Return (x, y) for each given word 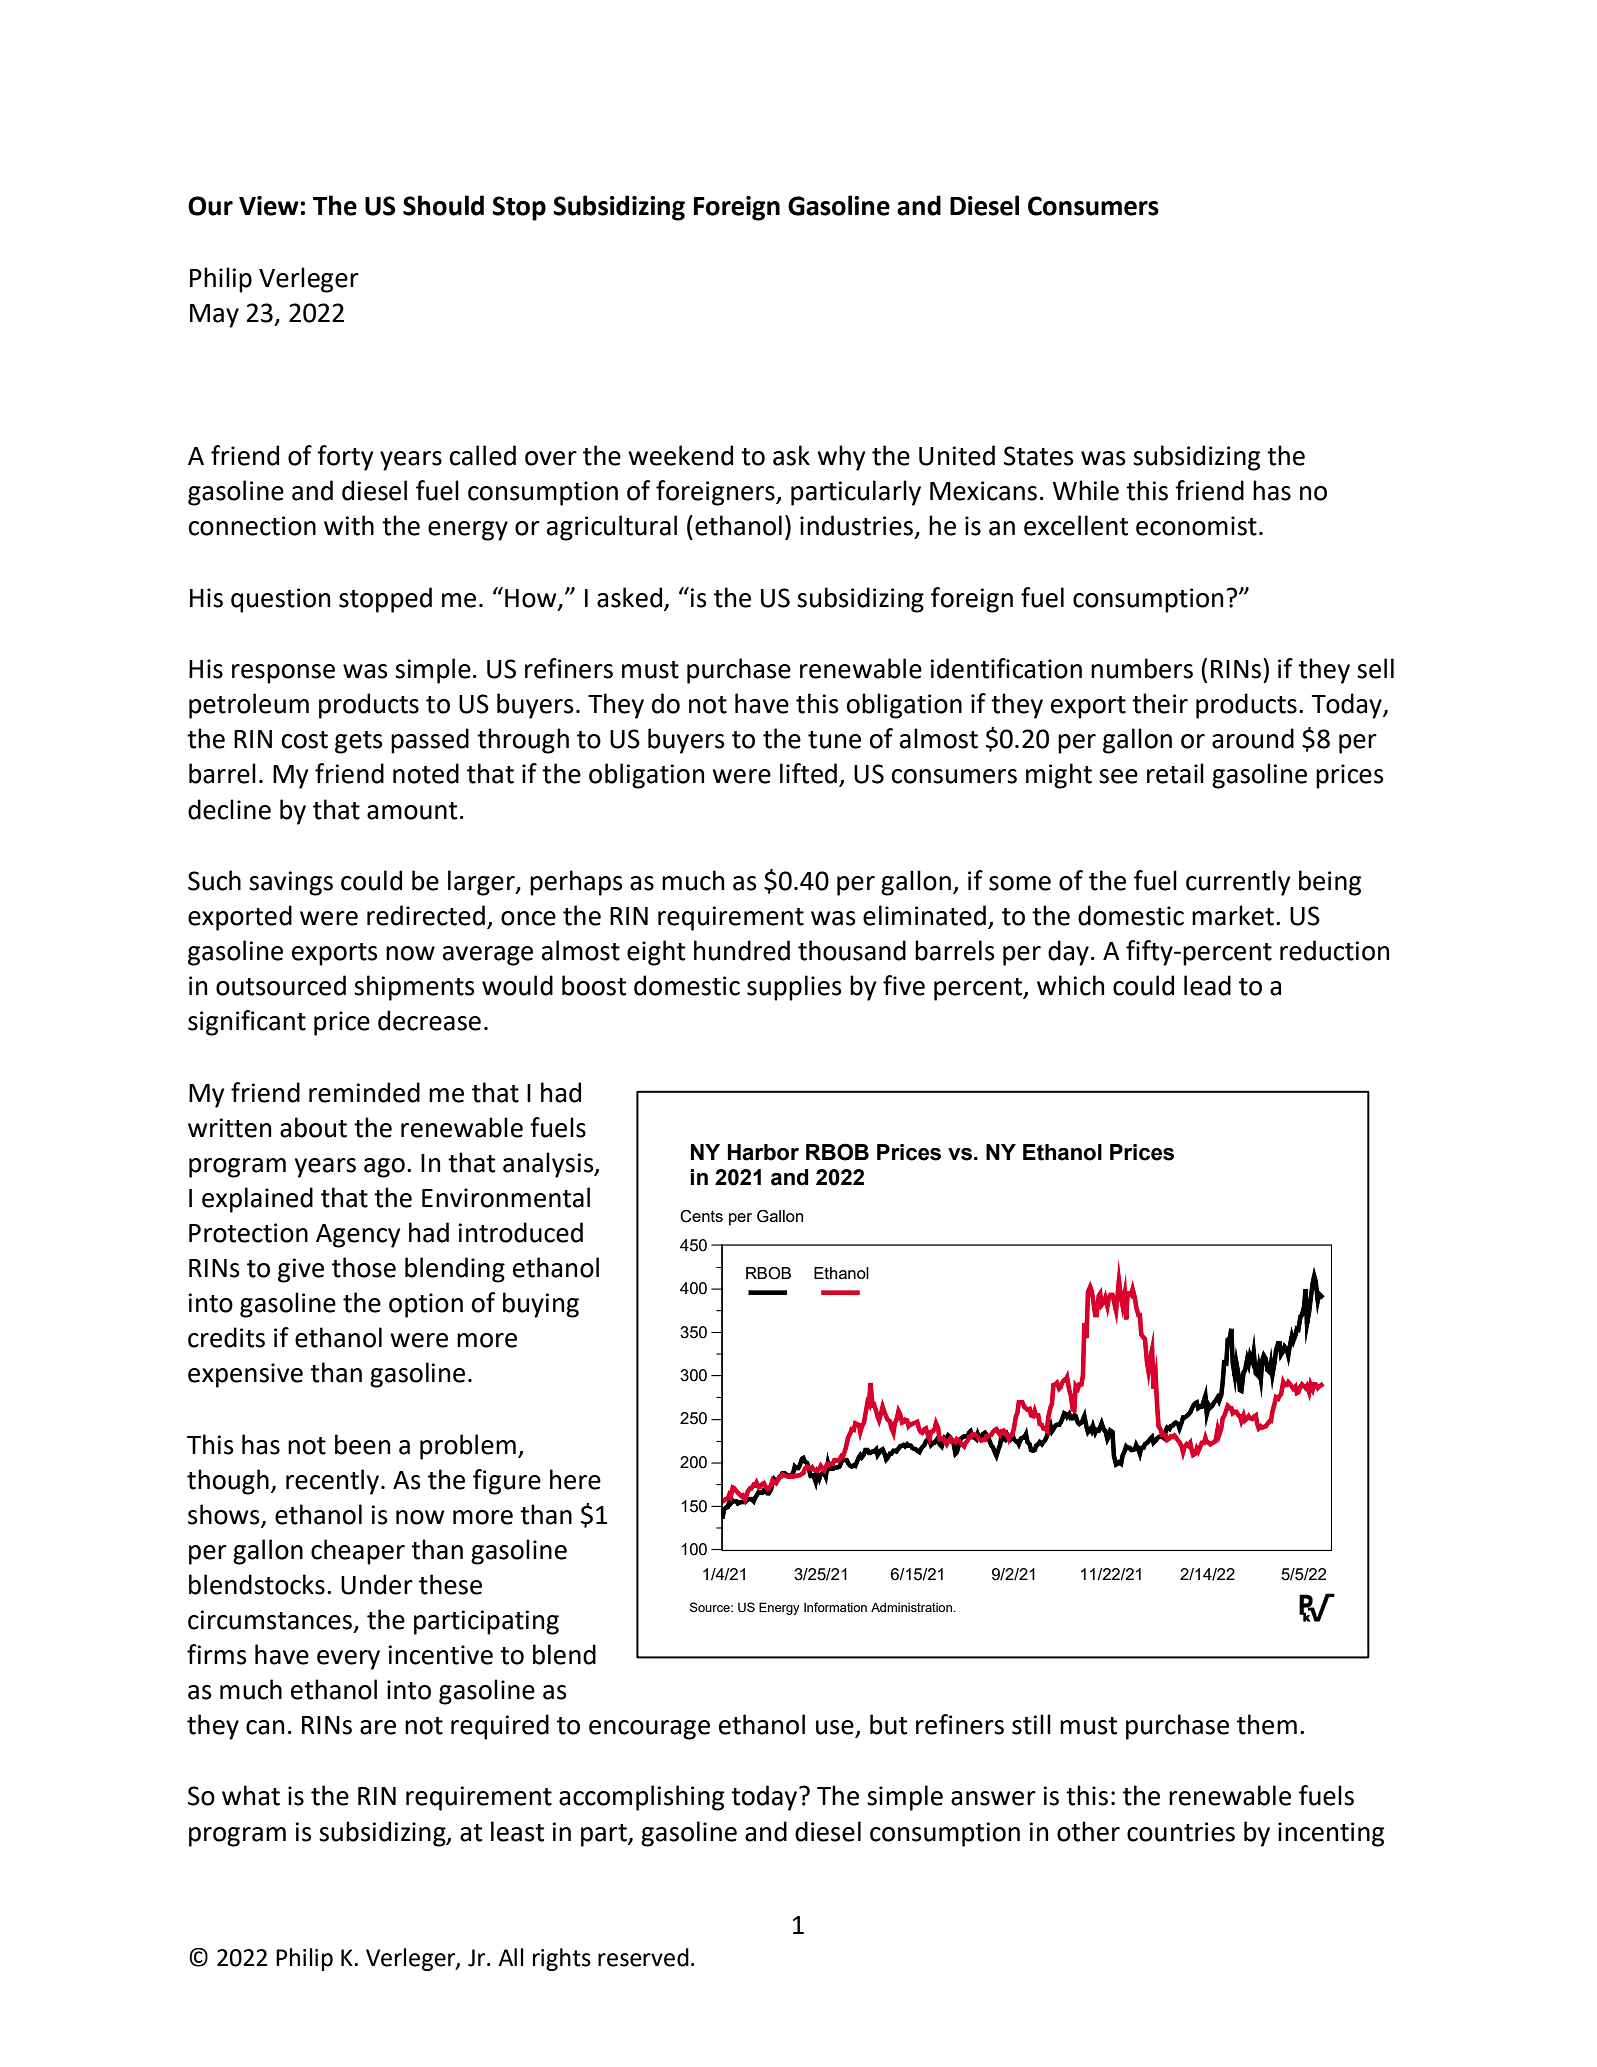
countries (1181, 1832)
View (269, 206)
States (1039, 456)
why (841, 458)
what (251, 1795)
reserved (643, 1957)
